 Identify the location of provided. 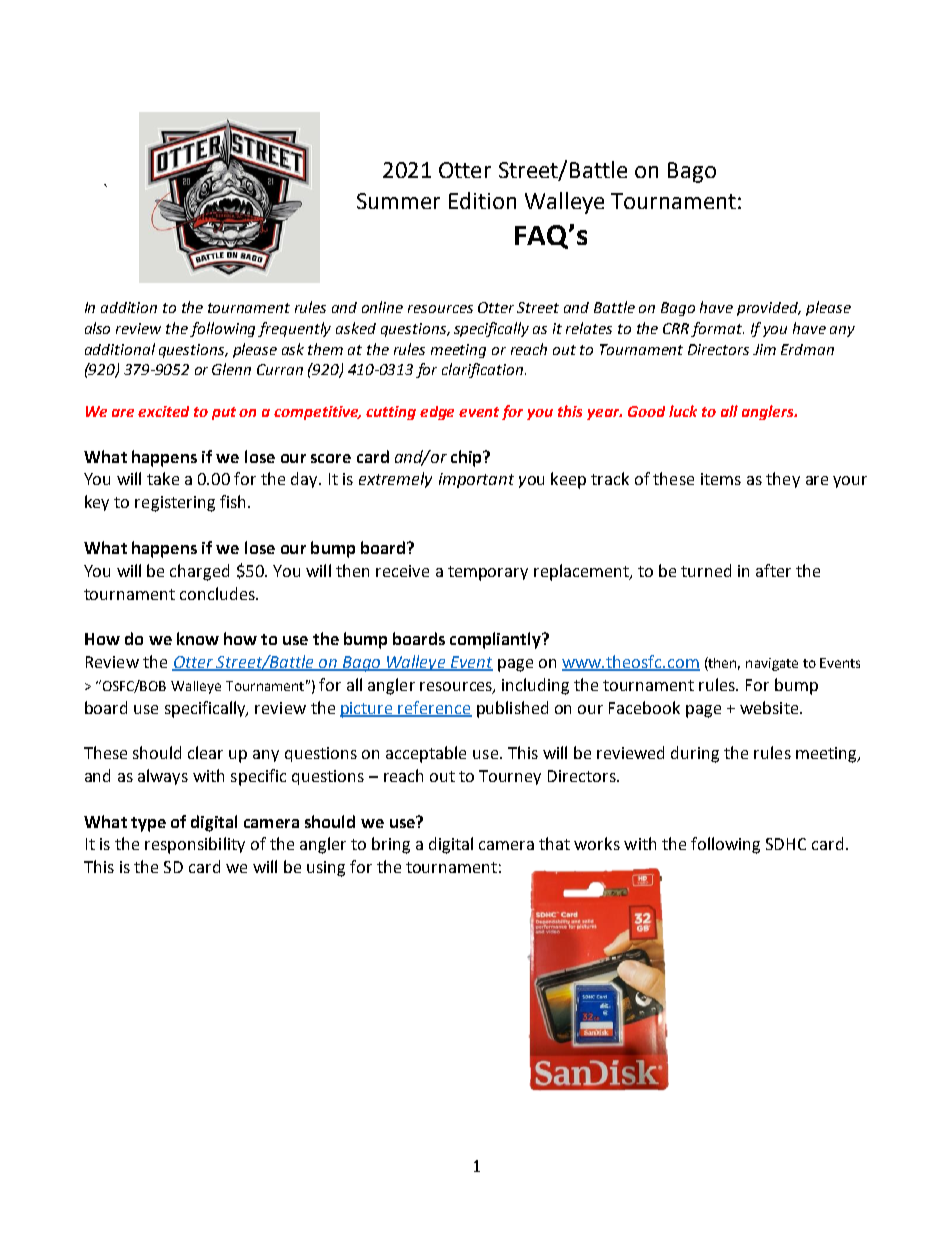
(769, 309).
